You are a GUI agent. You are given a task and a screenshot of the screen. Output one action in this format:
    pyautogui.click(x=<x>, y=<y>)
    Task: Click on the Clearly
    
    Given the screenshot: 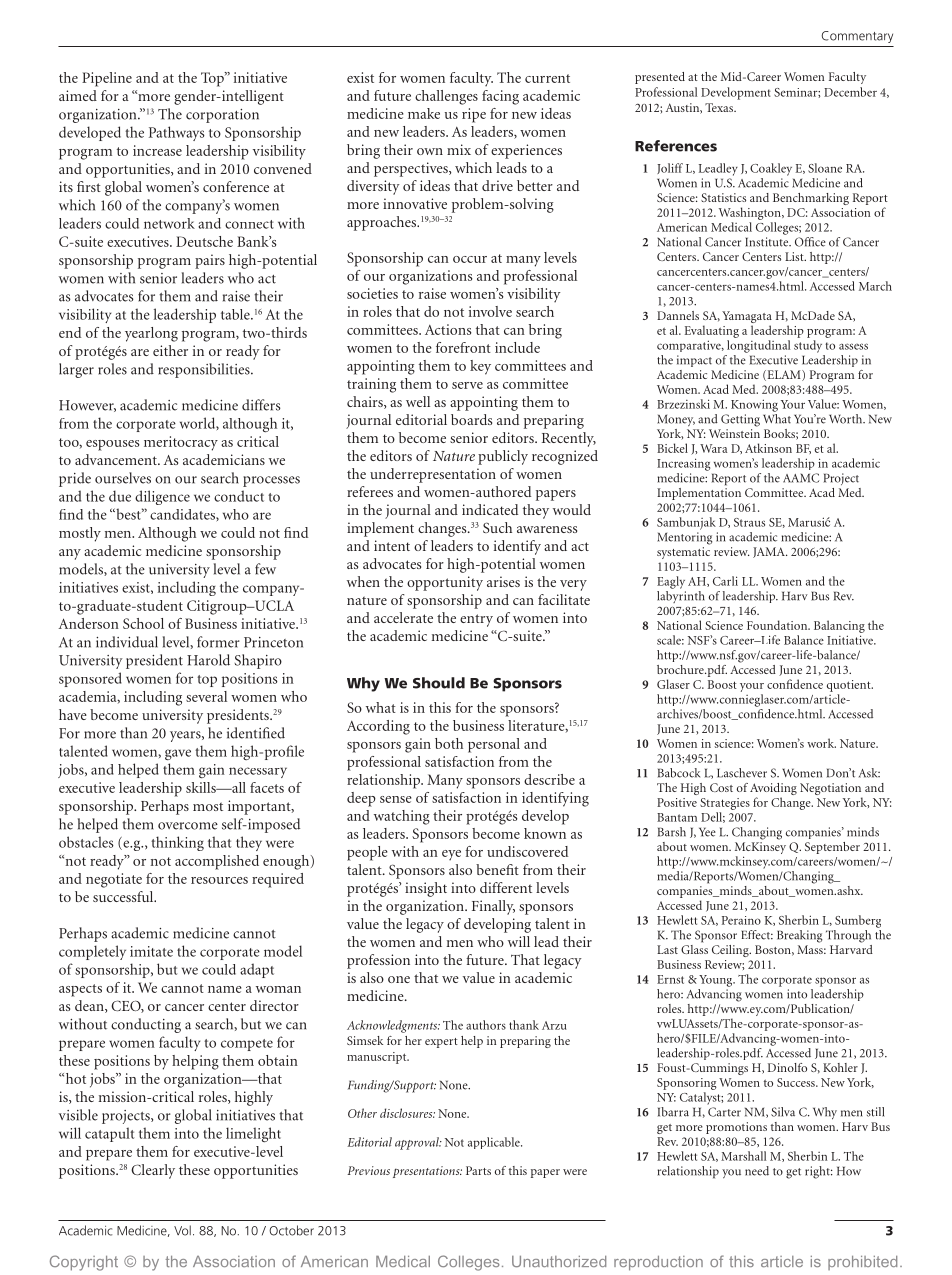 What is the action you would take?
    pyautogui.click(x=153, y=1171)
